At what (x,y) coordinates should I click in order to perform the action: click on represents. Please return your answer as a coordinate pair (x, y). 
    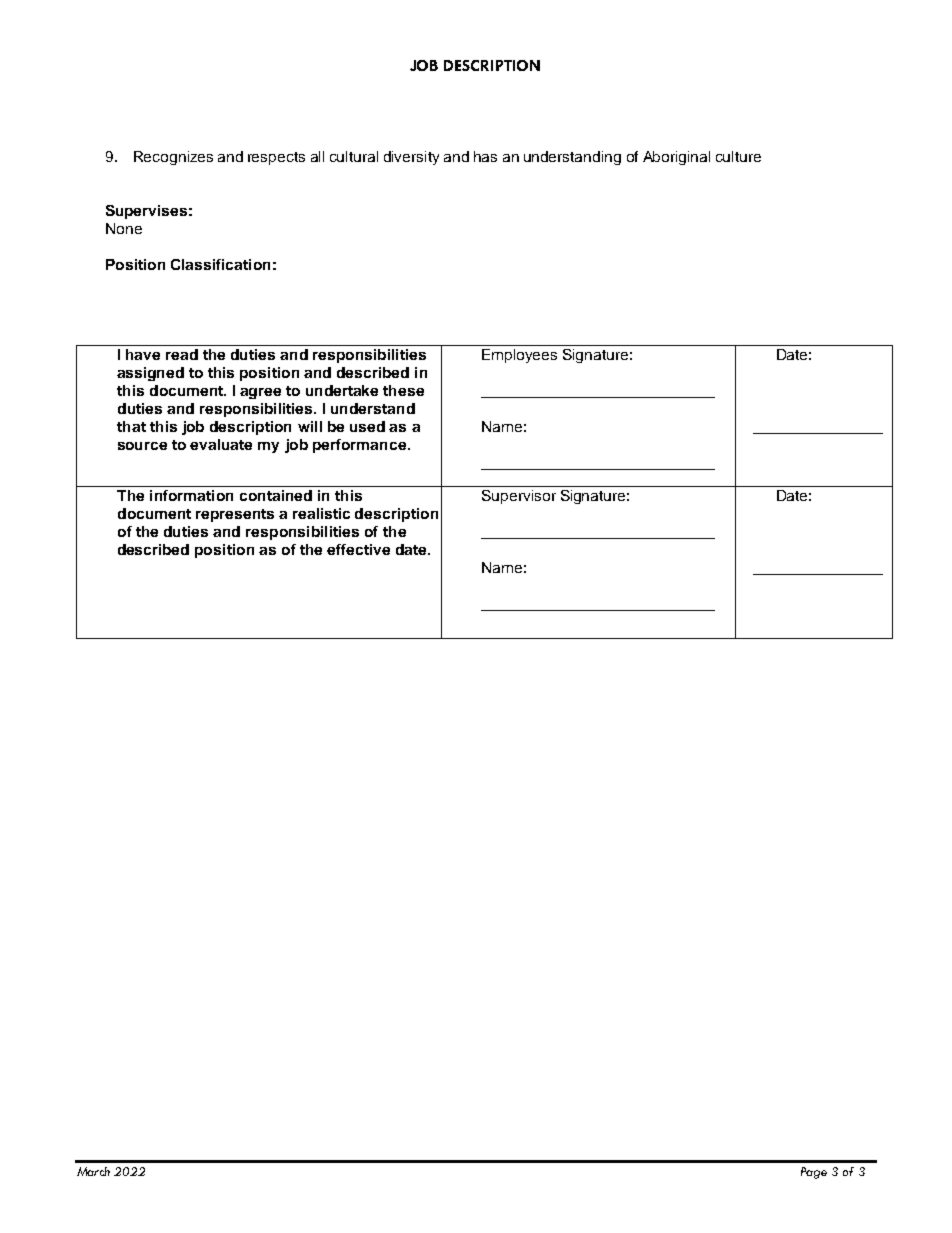
    Looking at the image, I should click on (235, 515).
